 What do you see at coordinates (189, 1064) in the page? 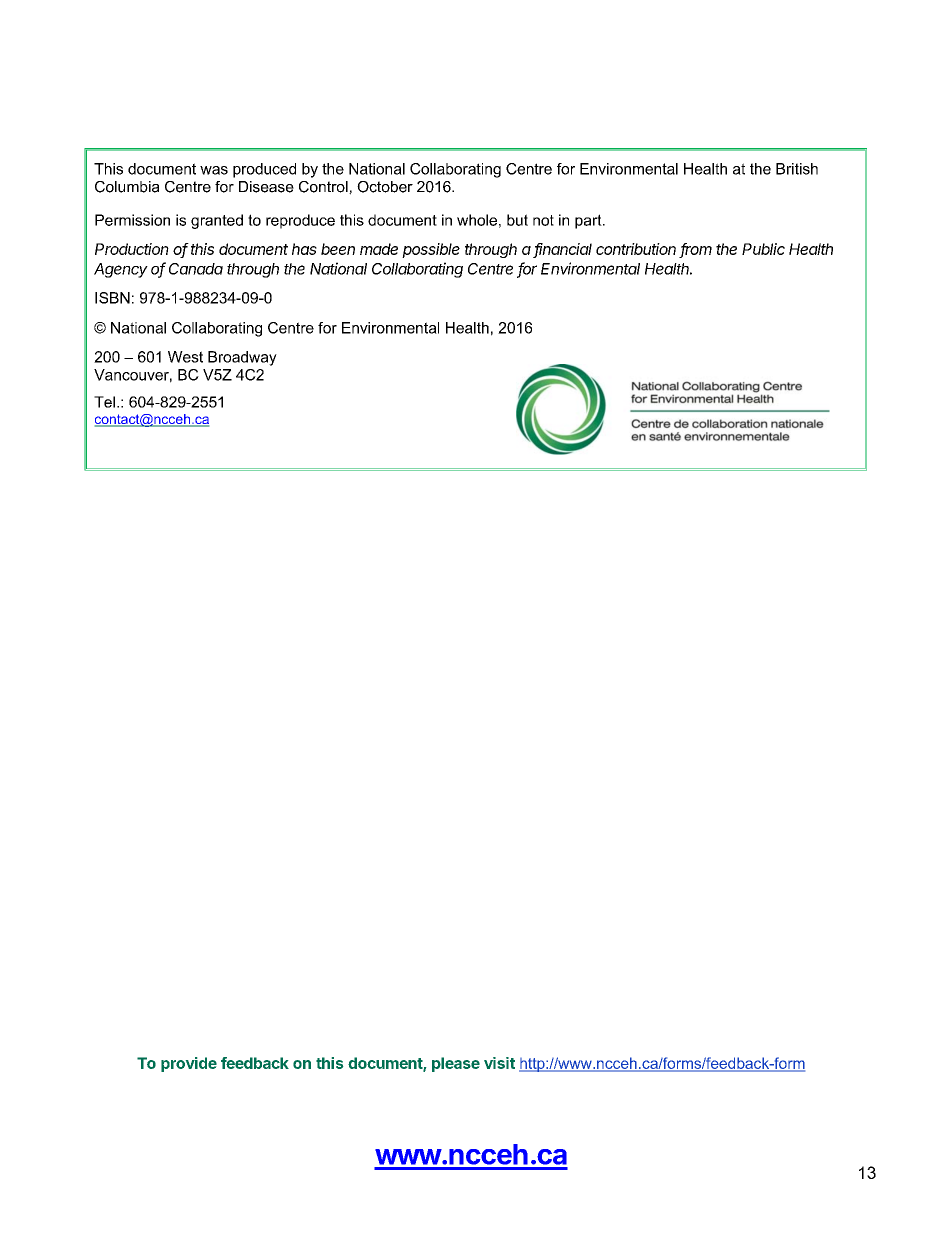
I see `provide` at bounding box center [189, 1064].
